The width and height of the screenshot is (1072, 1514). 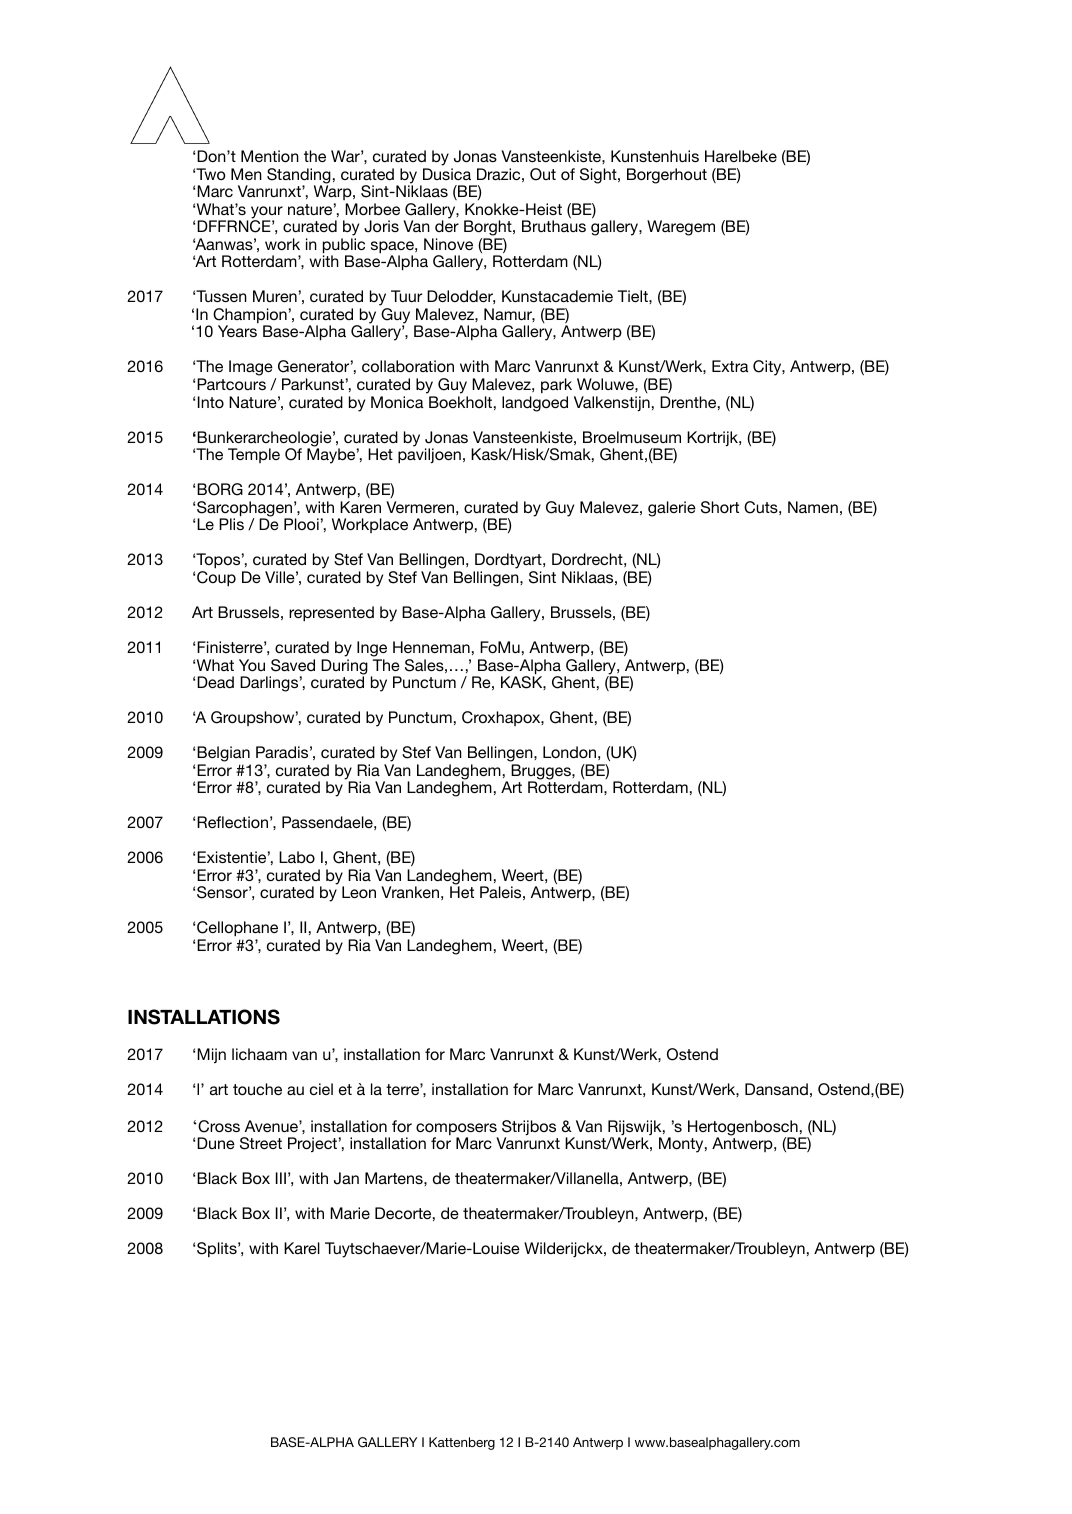 I want to click on Cellophane, so click(x=237, y=930).
